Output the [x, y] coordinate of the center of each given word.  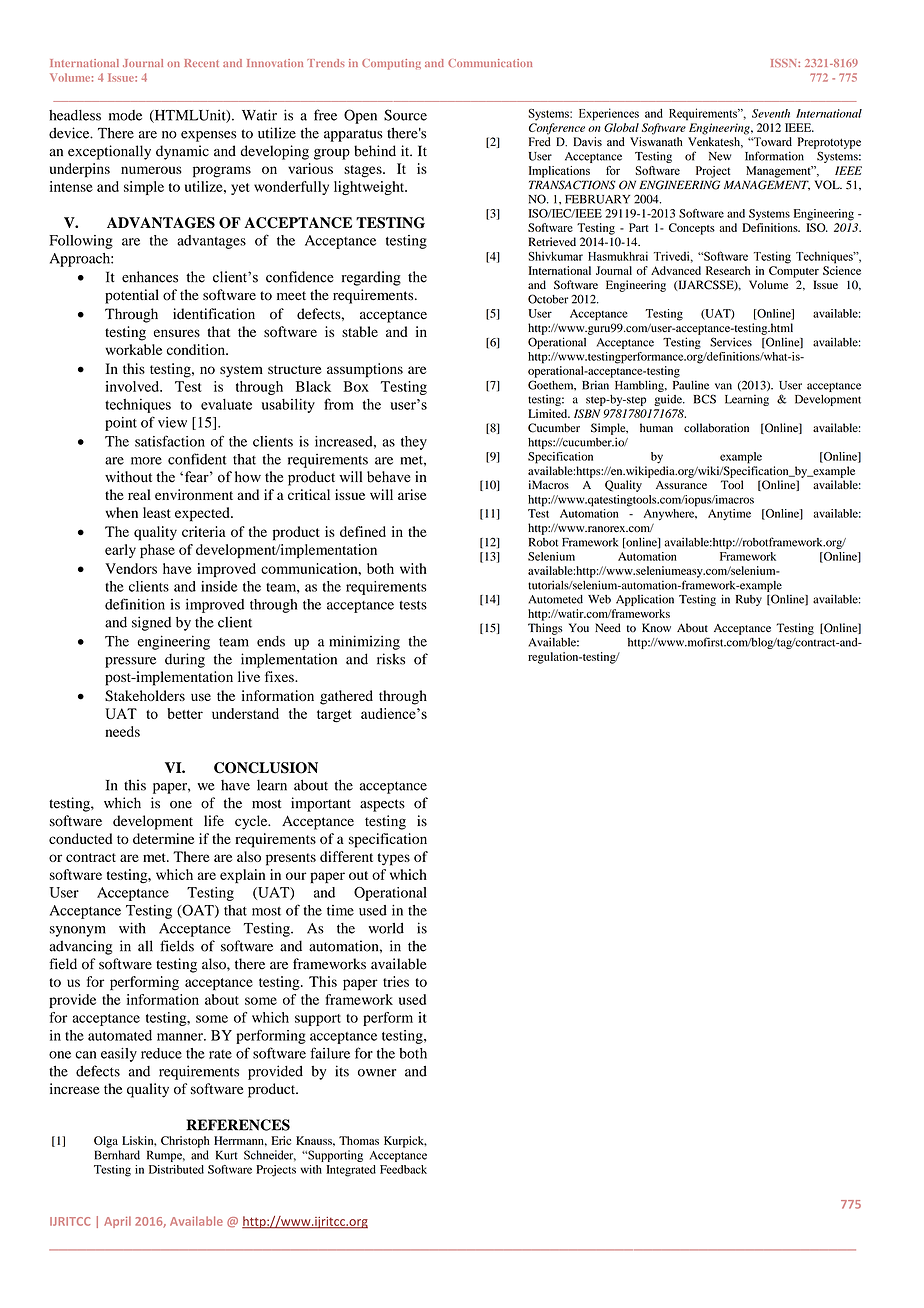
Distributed [176, 1169]
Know [656, 628]
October [548, 299]
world [386, 928]
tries [396, 981]
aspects [382, 805]
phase [157, 551]
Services [731, 342]
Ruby [749, 600]
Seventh [771, 113]
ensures [177, 333]
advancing [80, 947]
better [185, 713]
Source [405, 115]
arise [412, 494]
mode [125, 115]
